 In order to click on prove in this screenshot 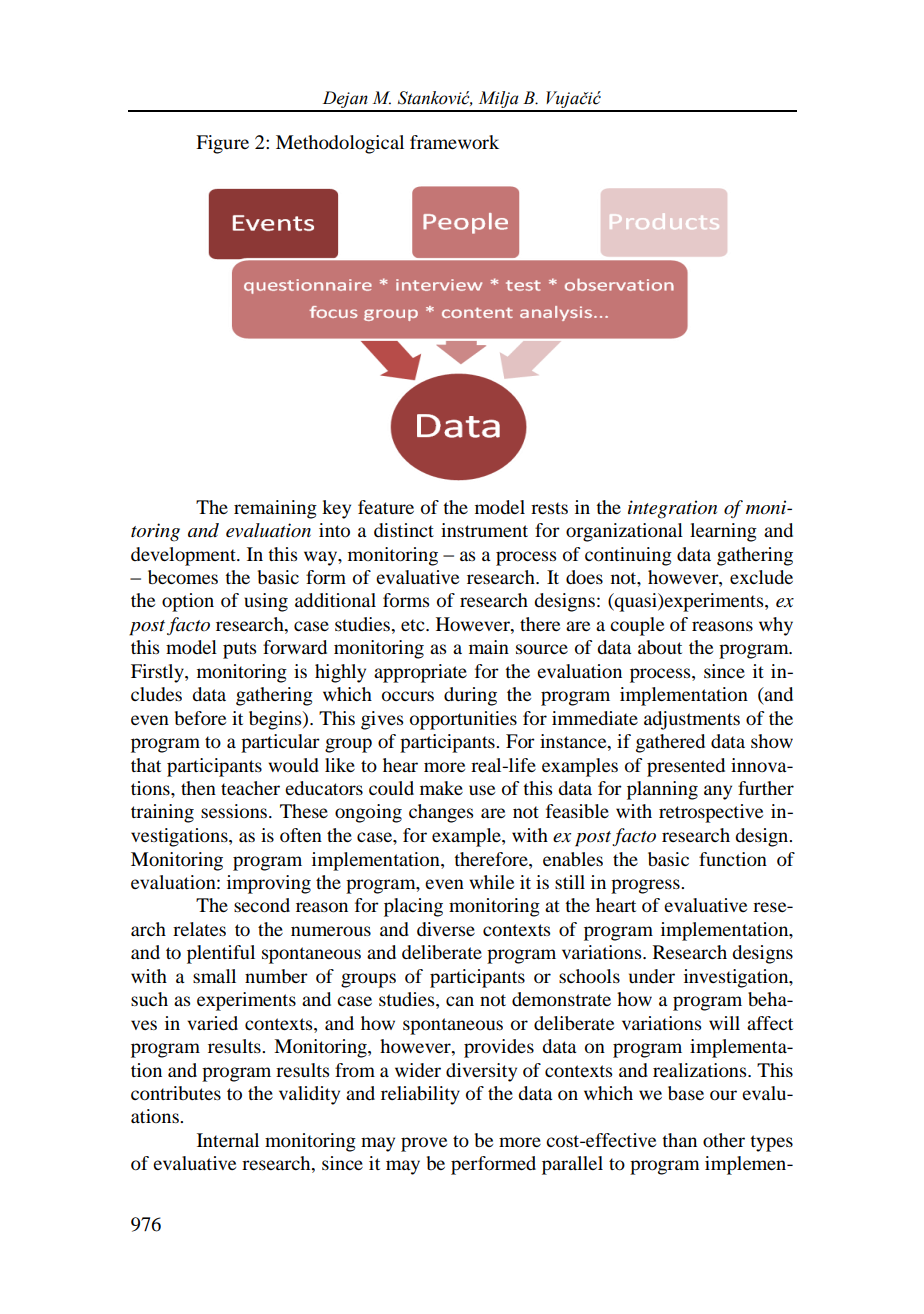, I will do `click(424, 1144)`.
